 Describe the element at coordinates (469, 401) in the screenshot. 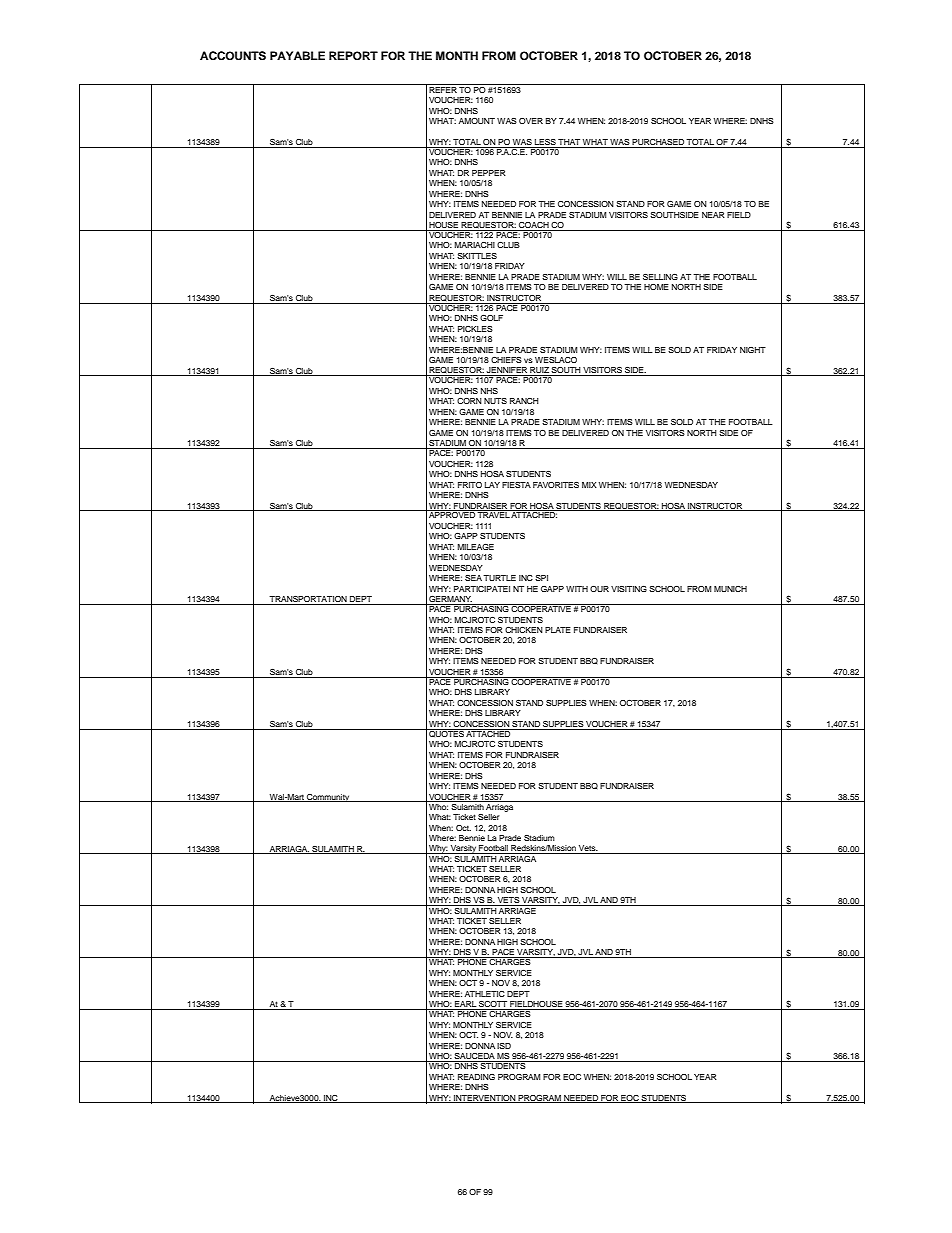

I see `CORN` at that location.
